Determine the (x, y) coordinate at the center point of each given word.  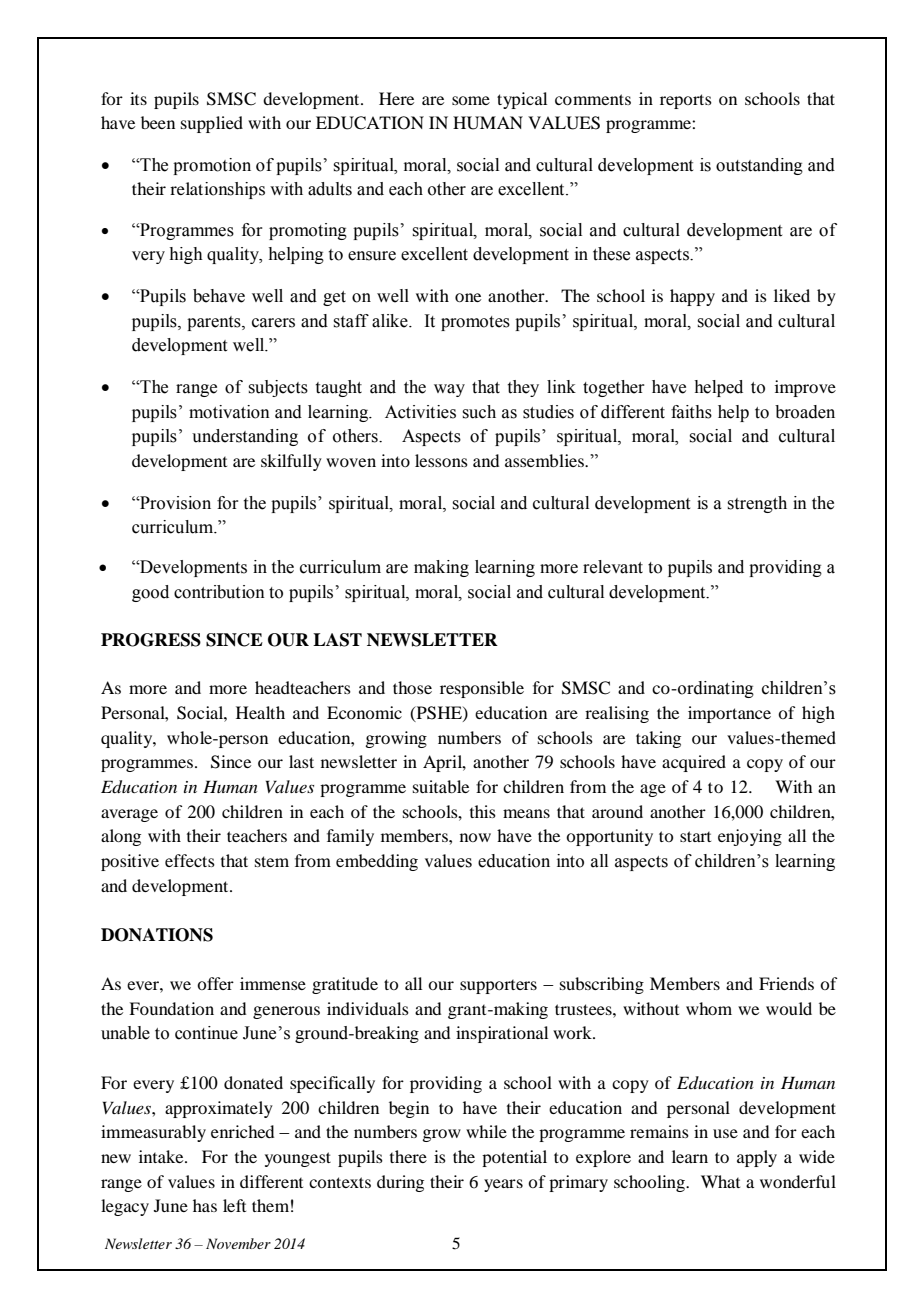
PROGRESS (151, 640)
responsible (482, 689)
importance (729, 714)
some (471, 100)
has (205, 1205)
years (503, 1185)
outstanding (759, 166)
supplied (212, 124)
